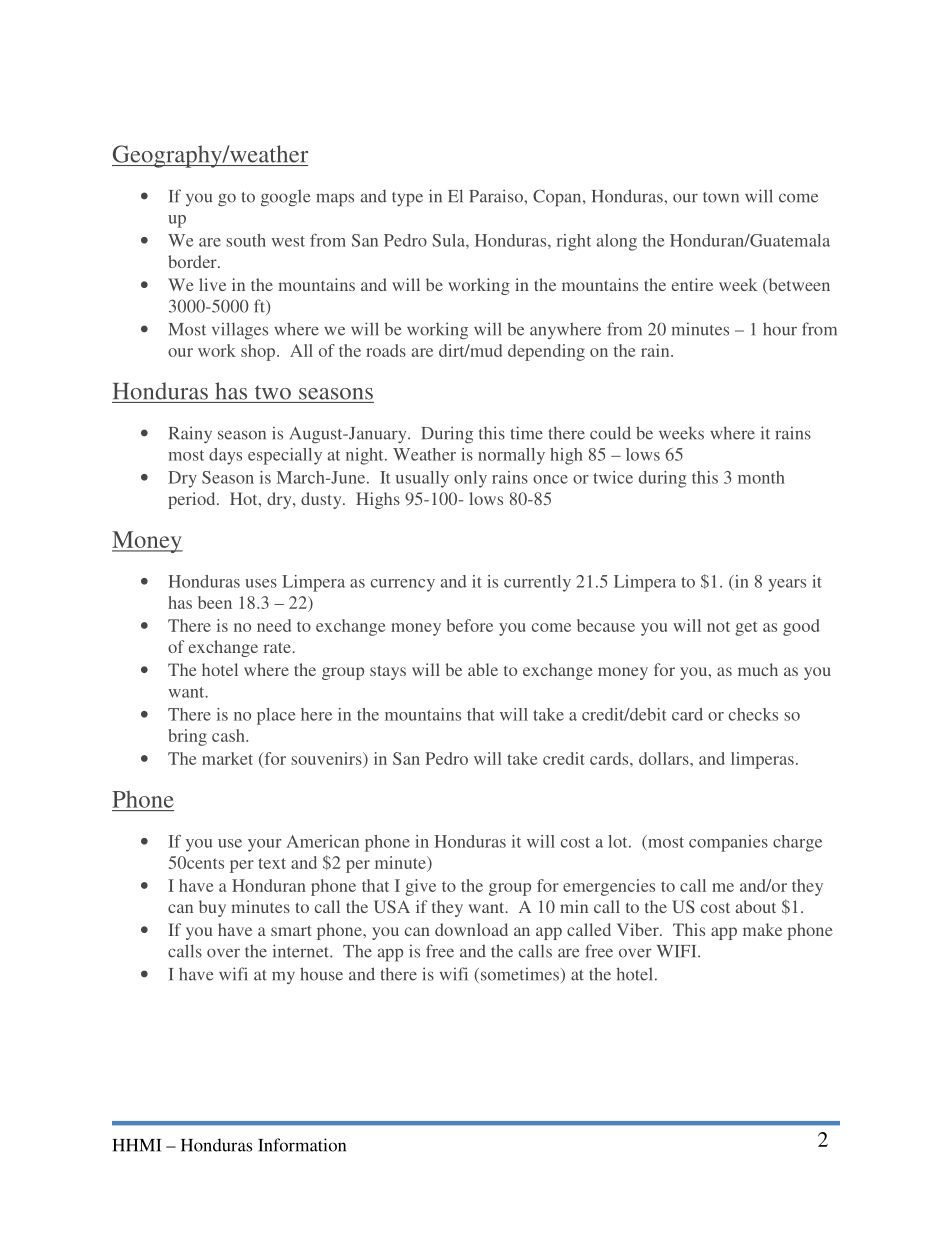 This screenshot has height=1233, width=952. Describe the element at coordinates (193, 500) in the screenshot. I see `period` at that location.
